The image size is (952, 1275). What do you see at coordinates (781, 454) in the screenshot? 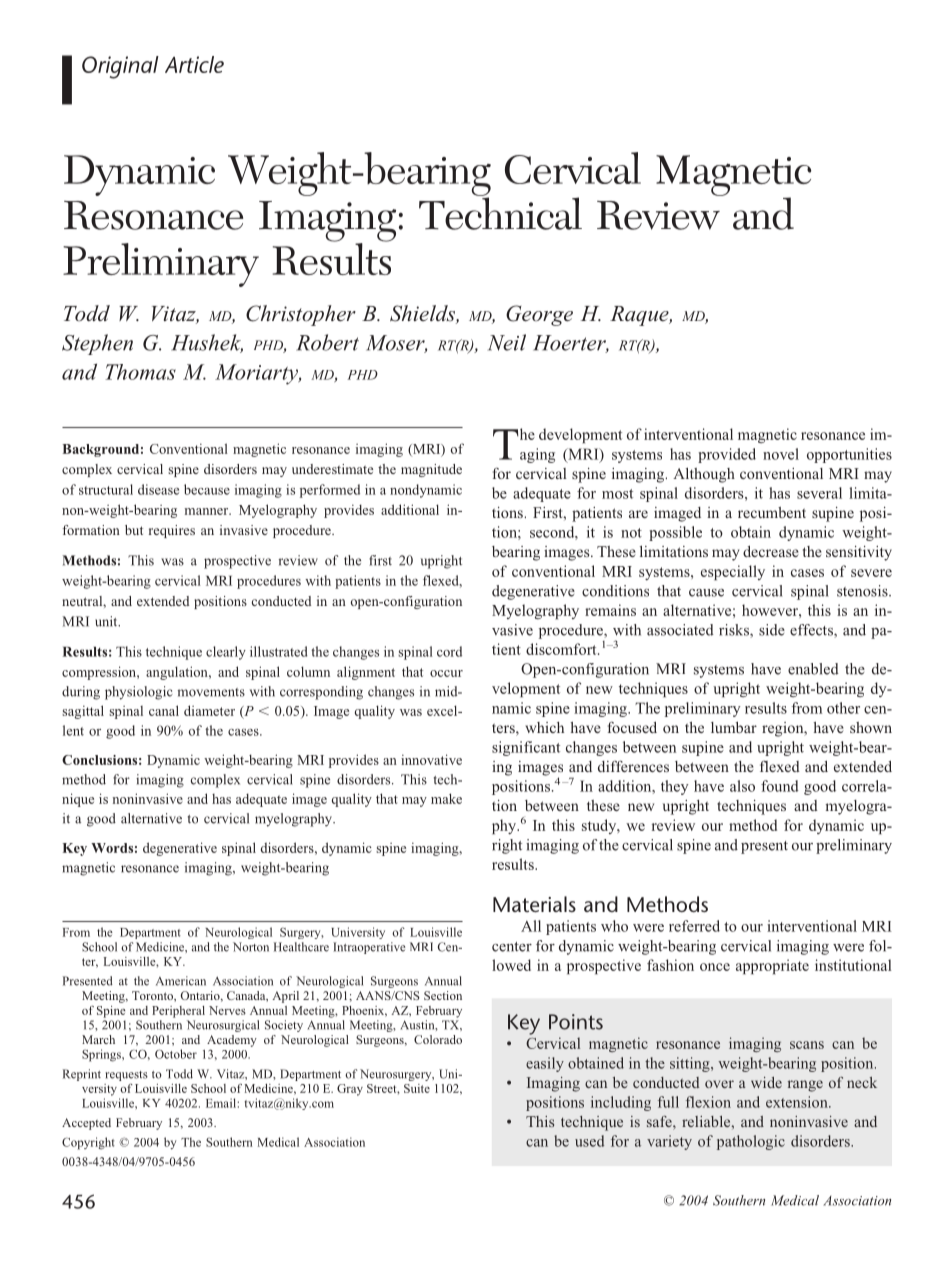
I see `novel` at bounding box center [781, 454].
